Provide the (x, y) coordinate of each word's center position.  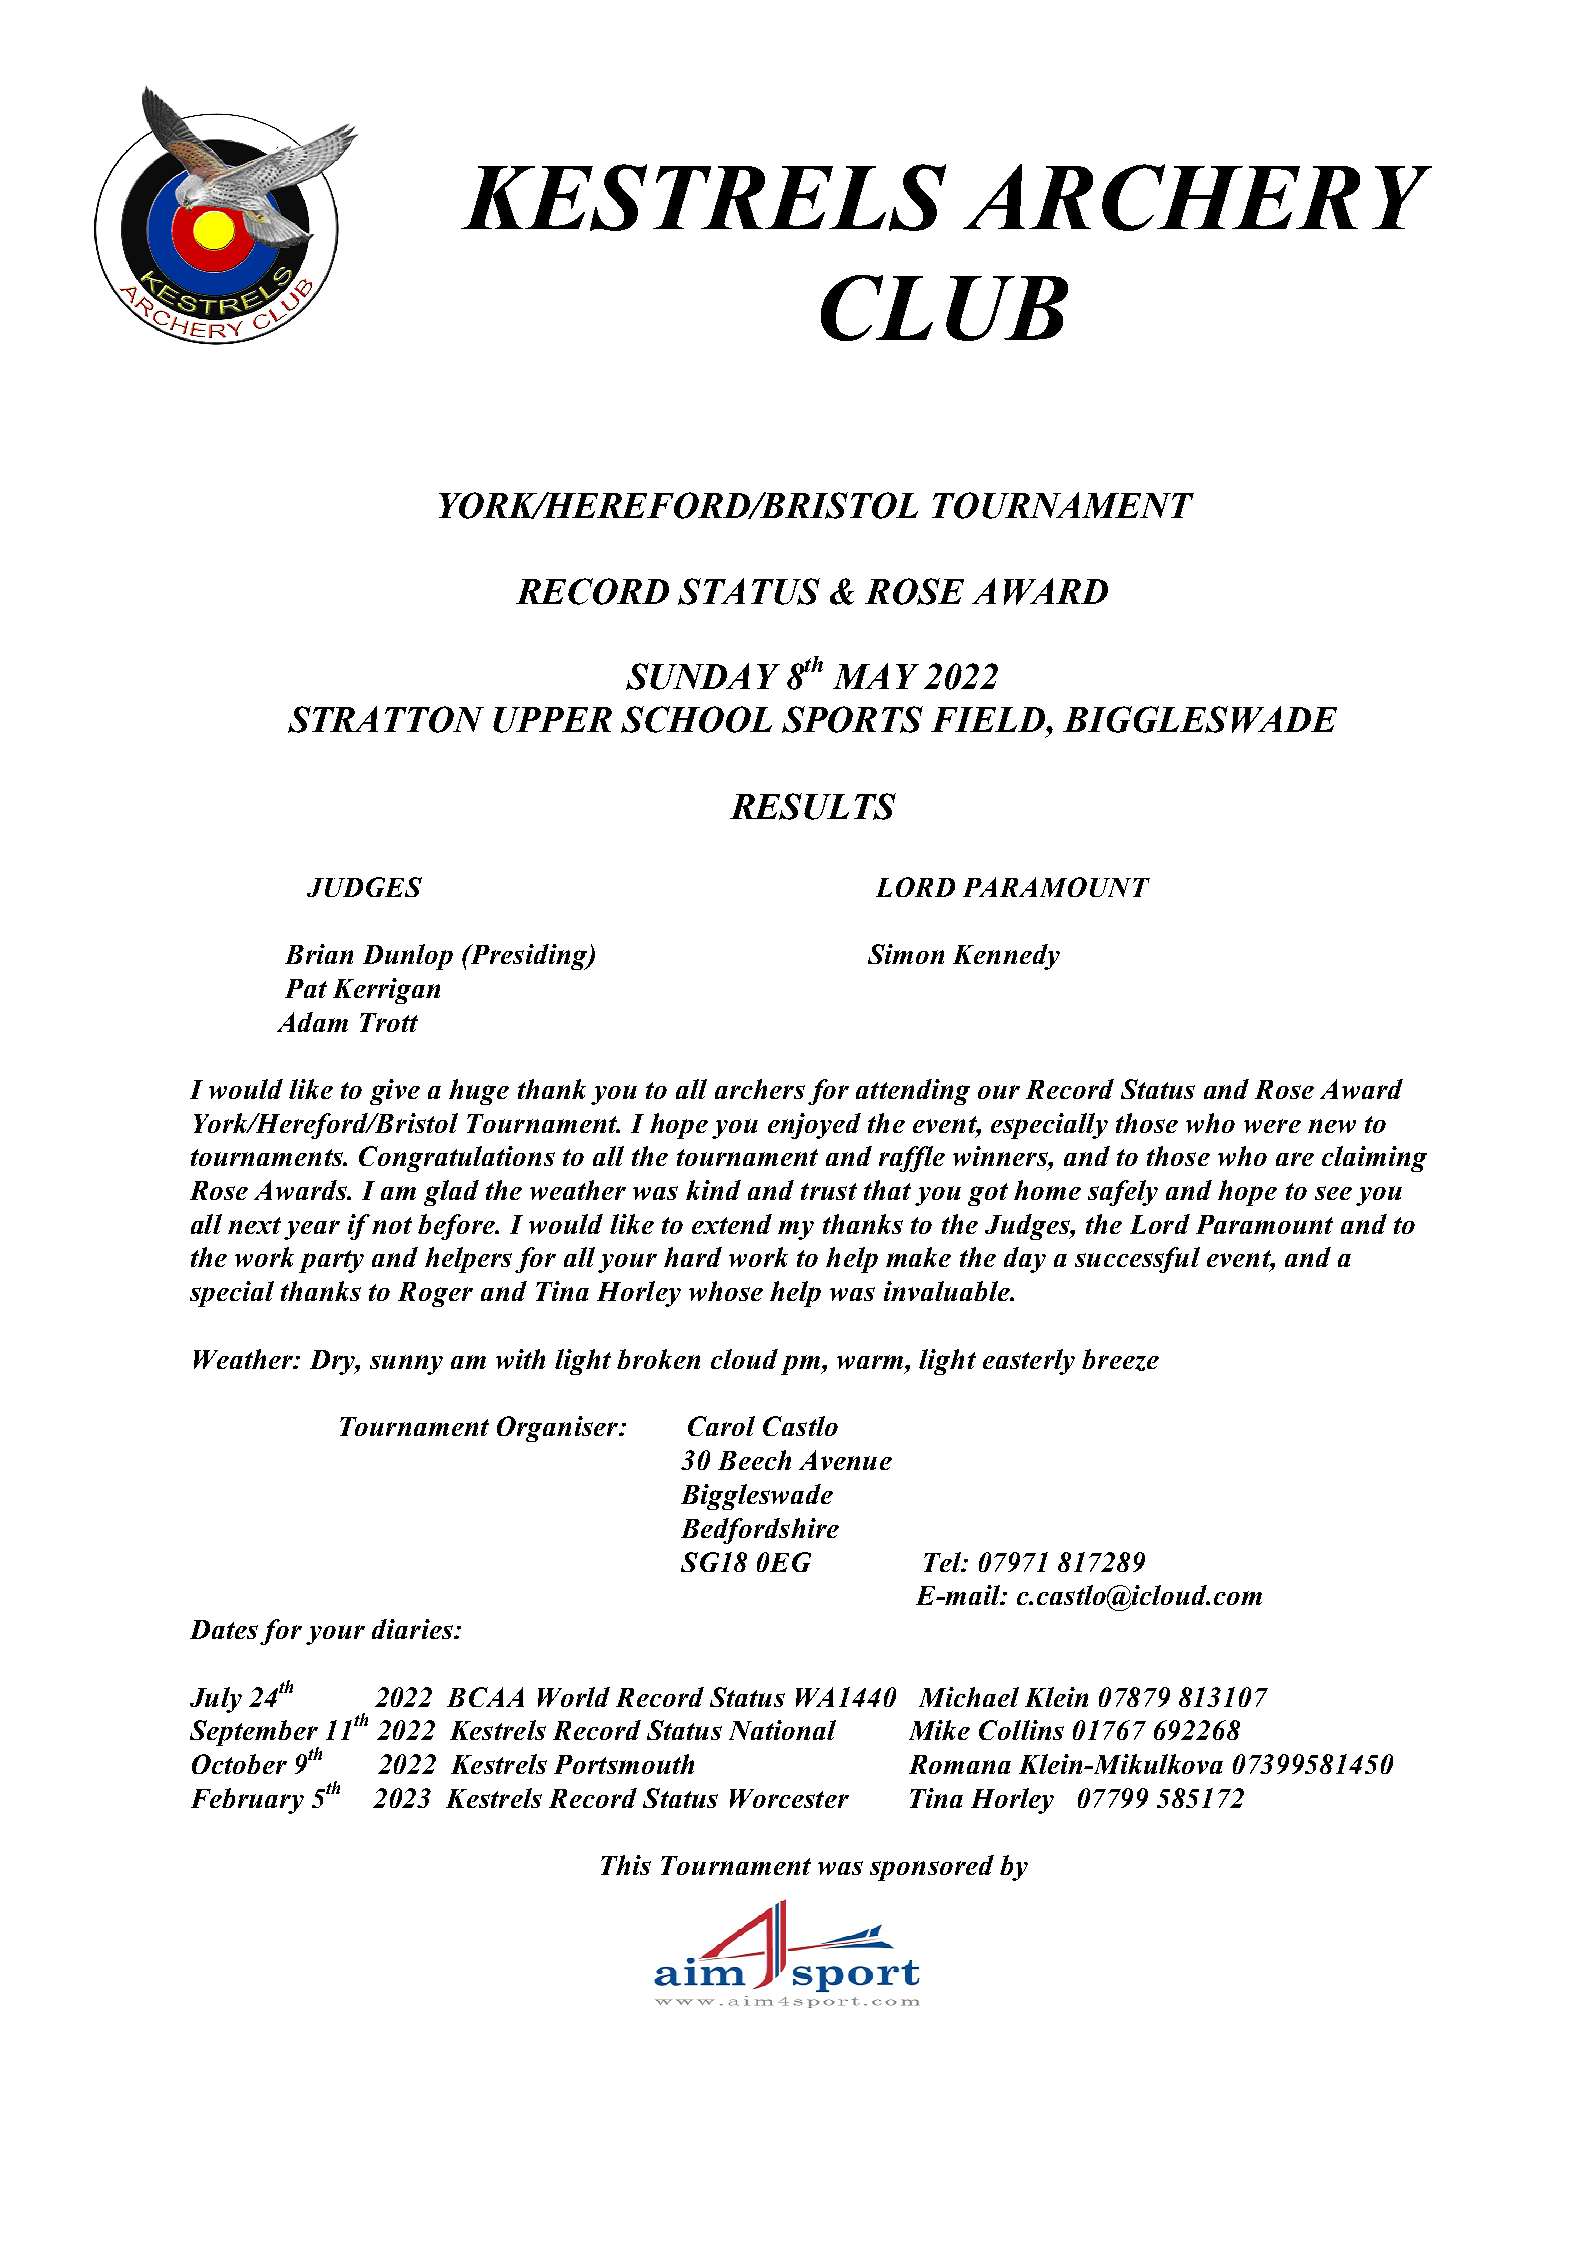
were (1272, 1126)
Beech (754, 1460)
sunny (406, 1365)
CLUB (944, 308)
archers (760, 1089)
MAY (876, 676)
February (247, 1801)
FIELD (989, 719)
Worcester (789, 1798)
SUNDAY (703, 676)
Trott (389, 1022)
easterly (1029, 1362)
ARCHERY (1197, 197)
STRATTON (386, 719)
